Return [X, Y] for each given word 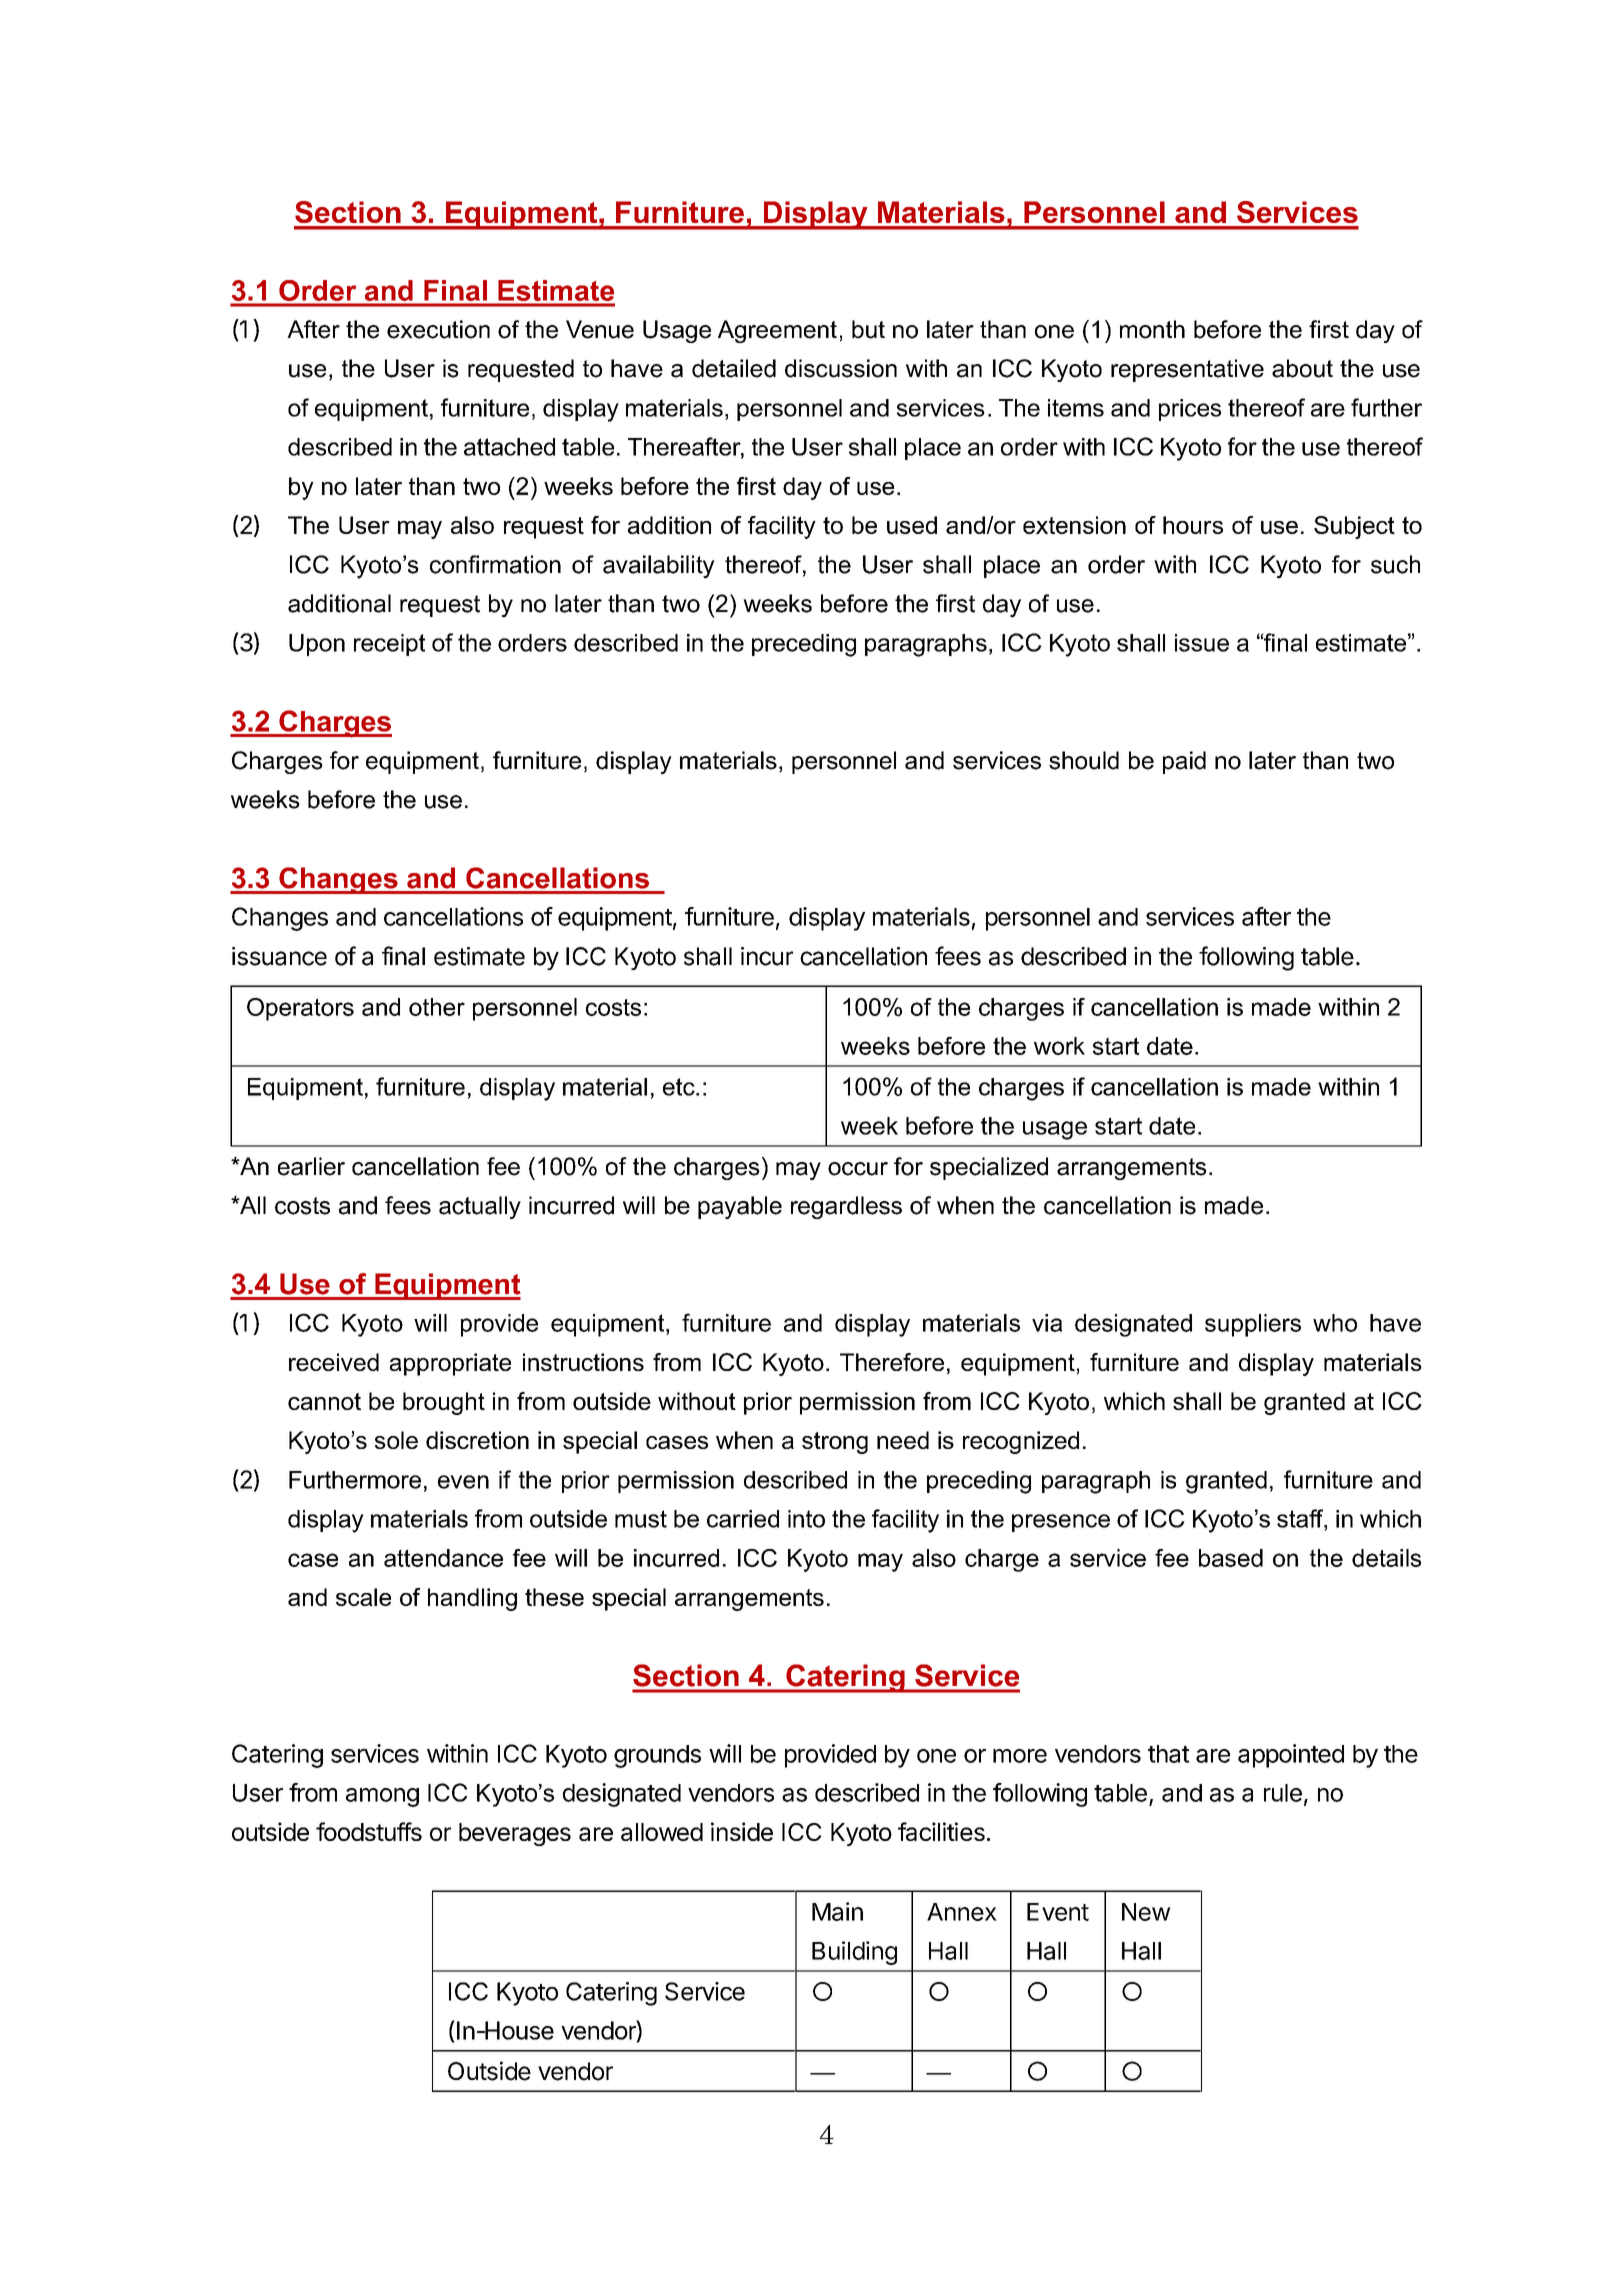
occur [858, 1169]
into [806, 1519]
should [1084, 760]
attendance [443, 1558]
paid [1184, 762]
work [1059, 1046]
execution [438, 329]
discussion [841, 368]
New [1146, 1912]
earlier [311, 1166]
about [1302, 368]
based [1231, 1558]
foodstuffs [369, 1831]
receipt [389, 645]
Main [837, 1911]
